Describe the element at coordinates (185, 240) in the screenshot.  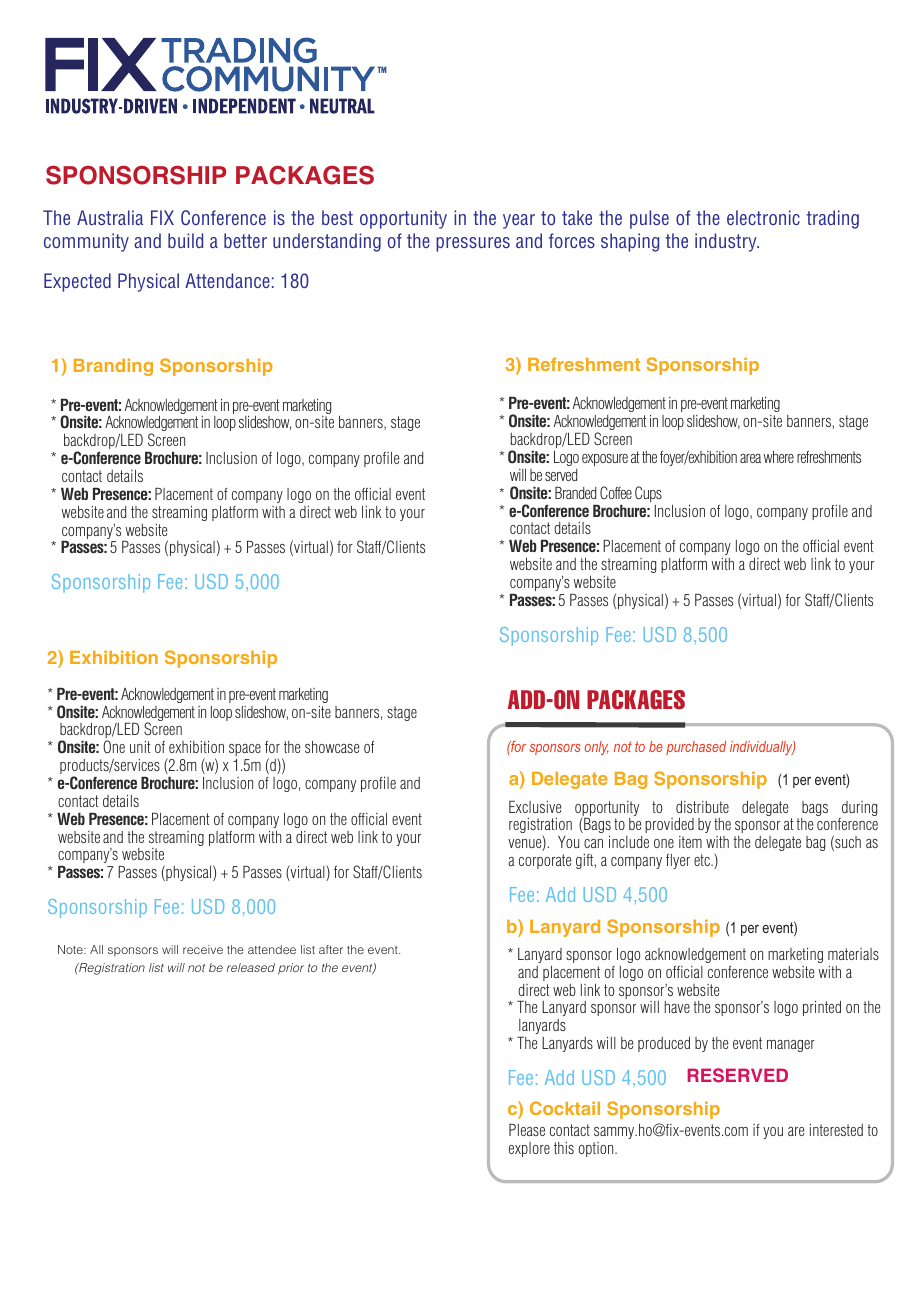
I see `build` at that location.
